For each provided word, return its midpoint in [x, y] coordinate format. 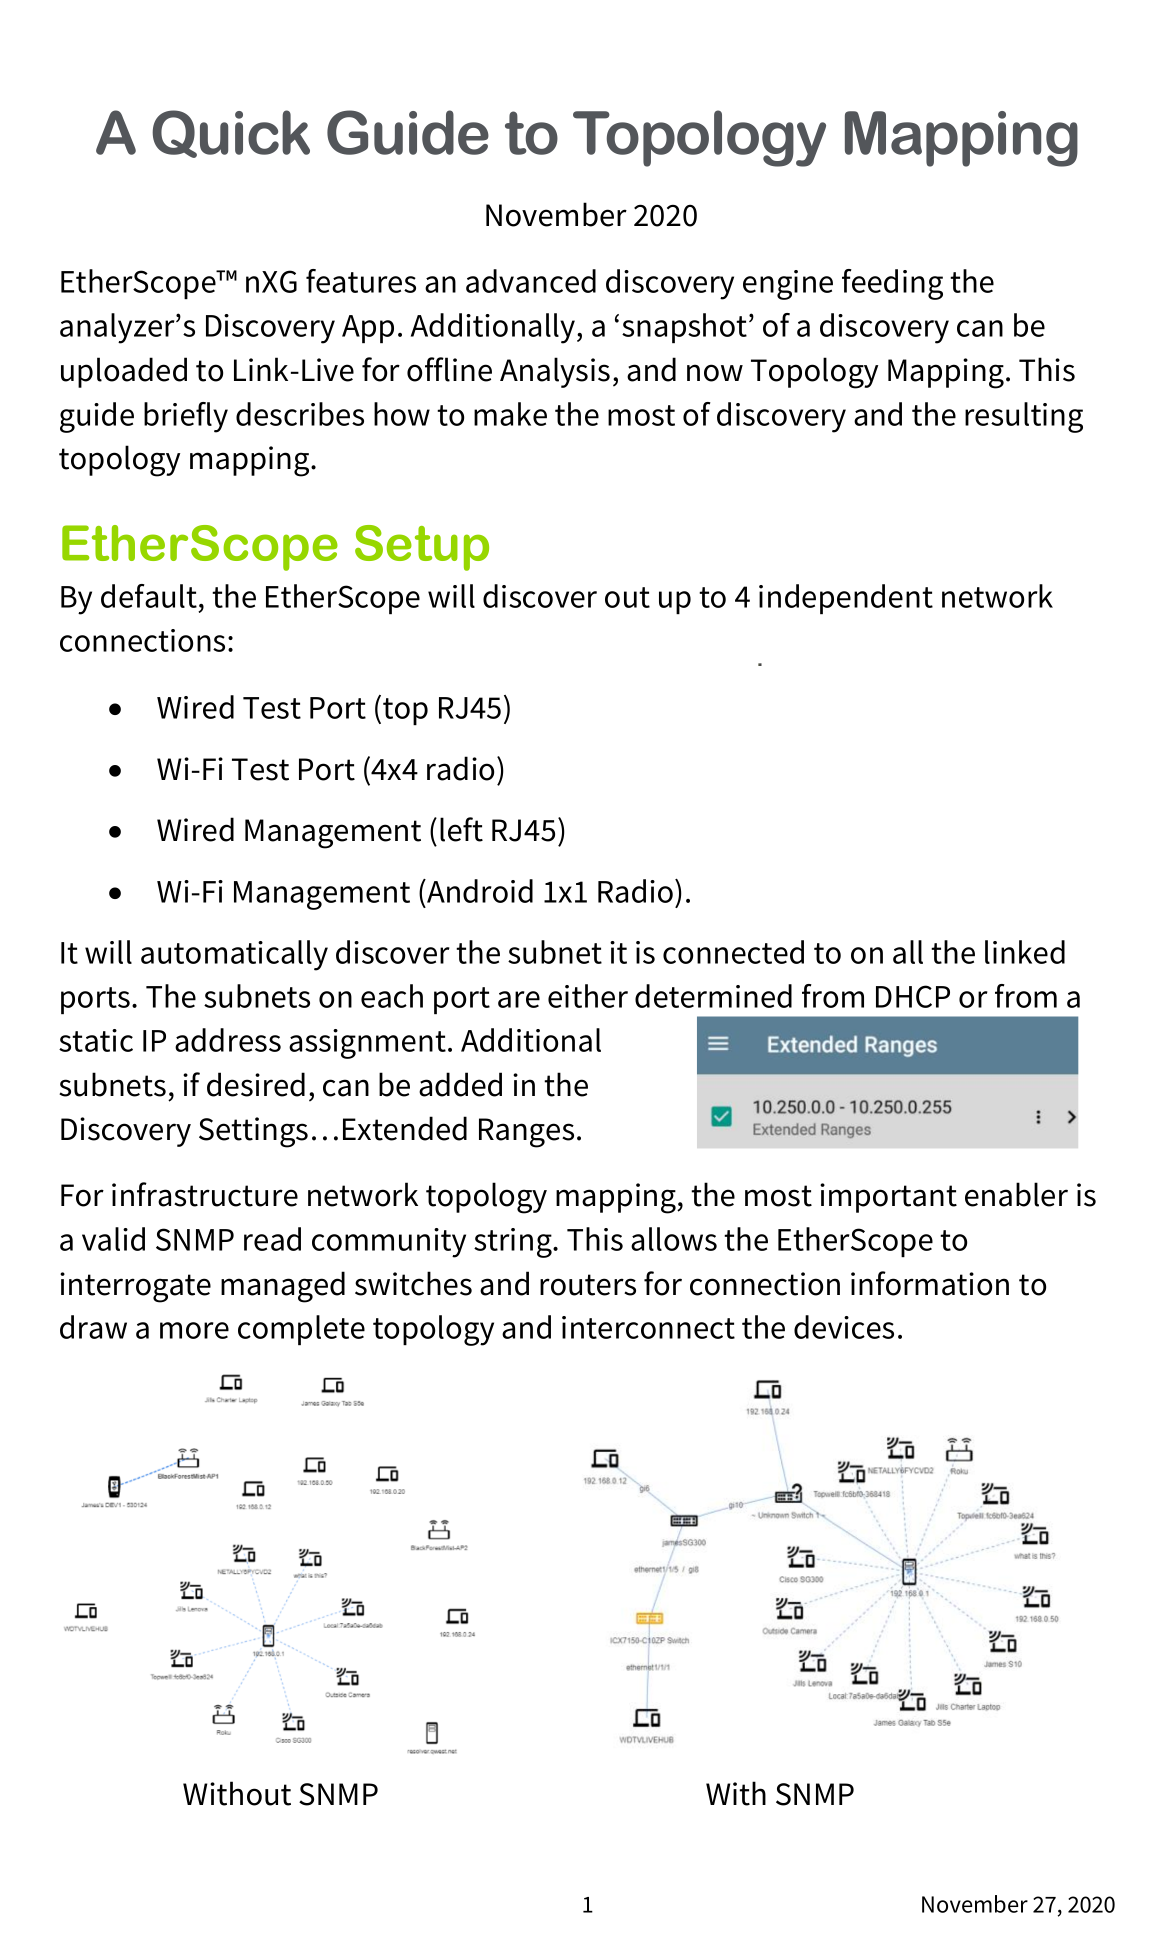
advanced [531, 281]
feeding [892, 284]
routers [588, 1285]
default [149, 596]
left [461, 829]
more [194, 1330]
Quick [231, 134]
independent [846, 599]
